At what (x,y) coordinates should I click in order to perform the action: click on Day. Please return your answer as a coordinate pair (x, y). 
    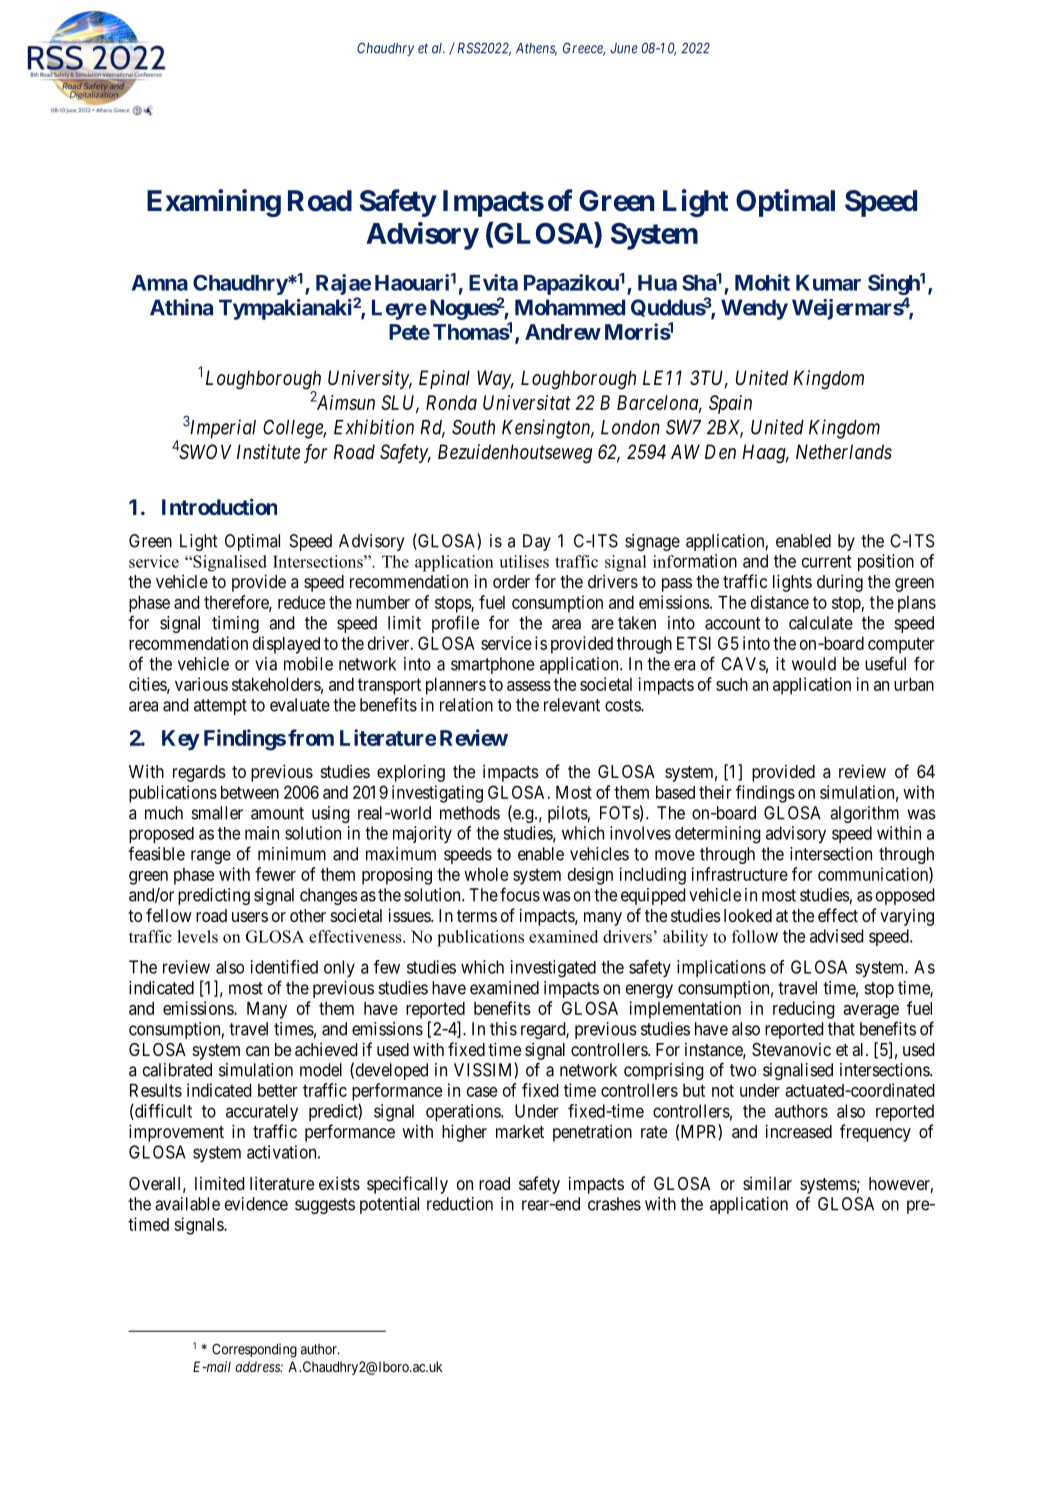
    Looking at the image, I should click on (537, 542).
